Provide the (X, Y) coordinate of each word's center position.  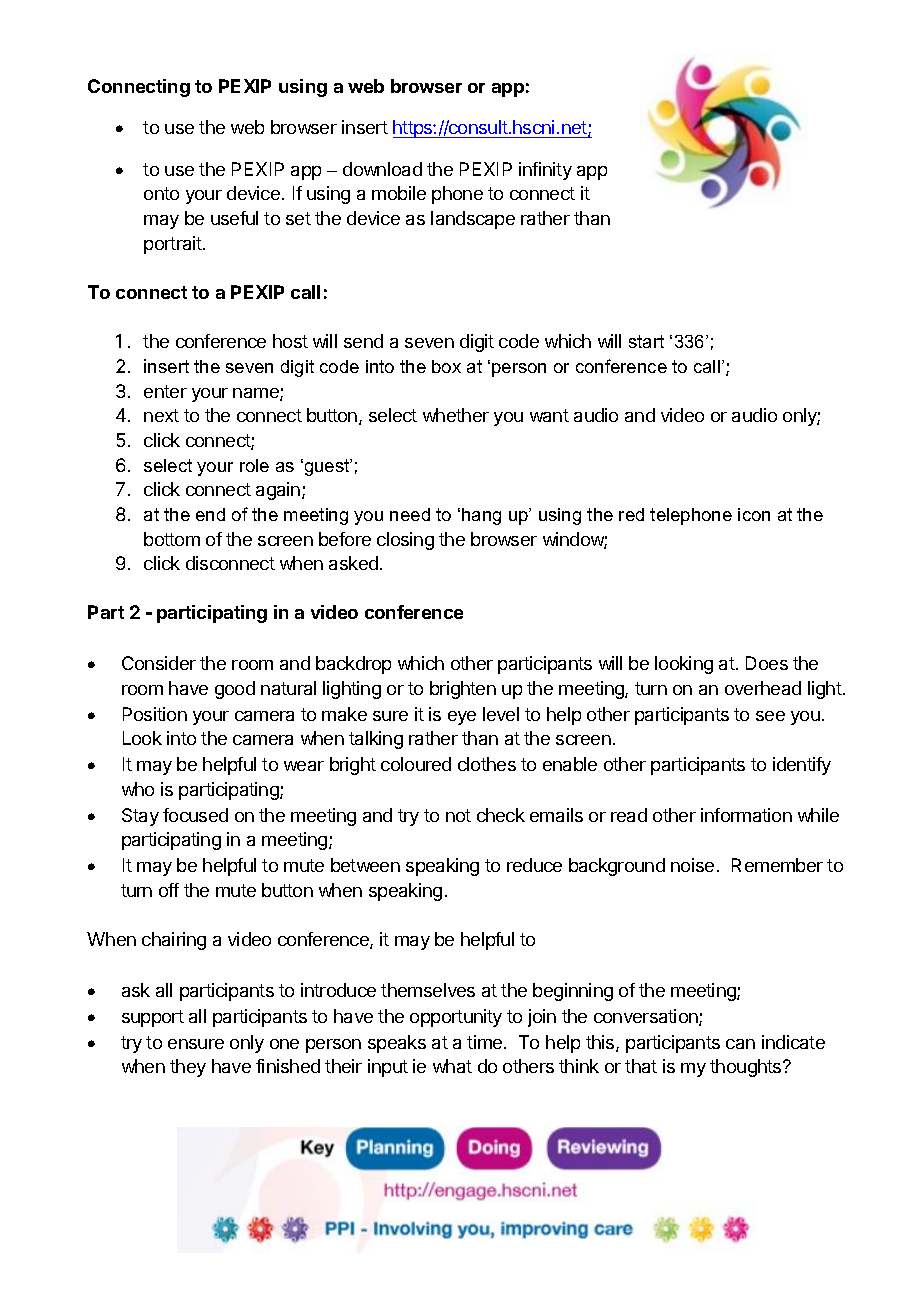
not (458, 815)
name (257, 394)
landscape (473, 220)
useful (234, 218)
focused (195, 815)
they (188, 1068)
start (646, 341)
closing (405, 541)
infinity (545, 171)
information (746, 815)
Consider (159, 663)
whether (456, 415)
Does (767, 663)
